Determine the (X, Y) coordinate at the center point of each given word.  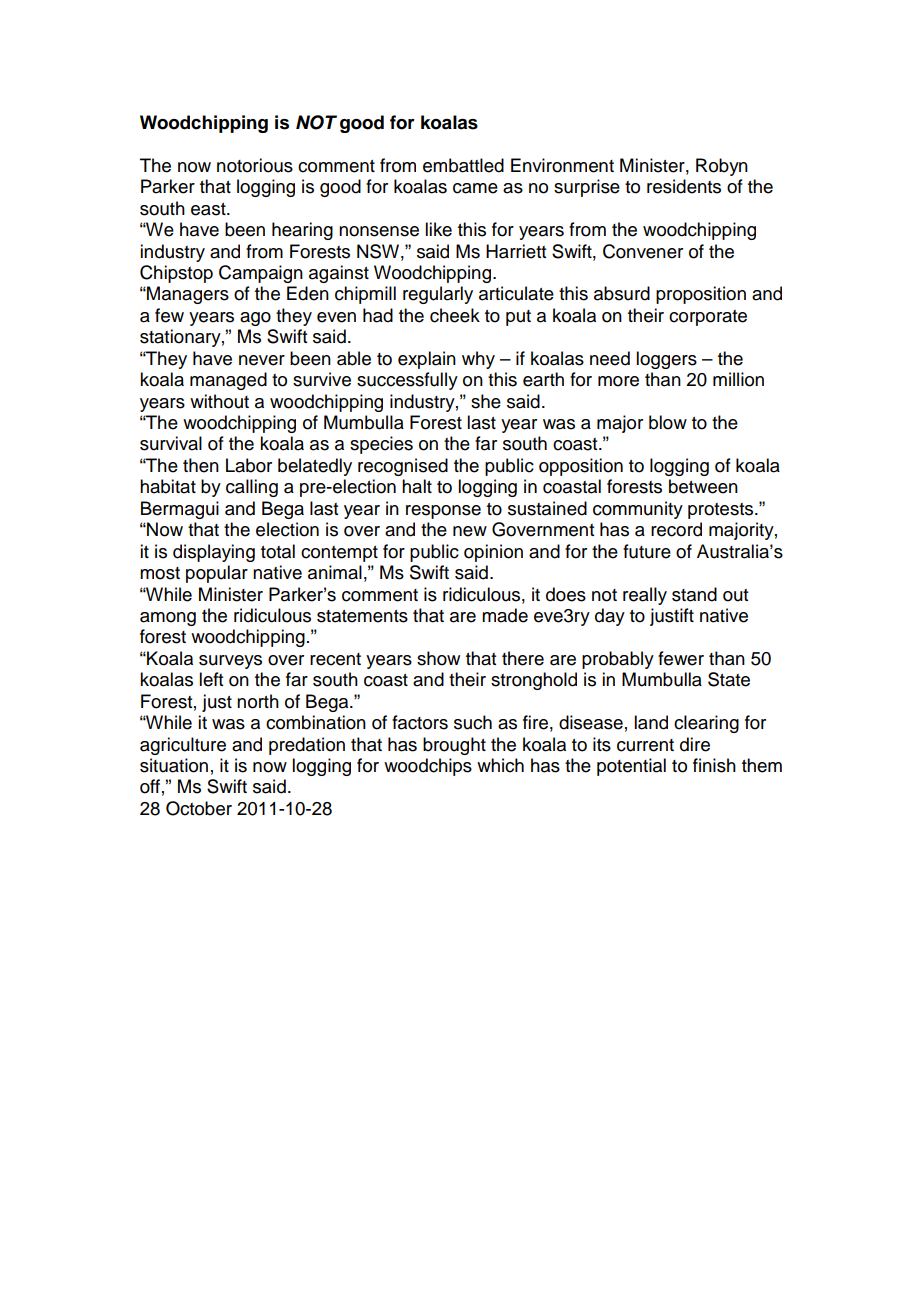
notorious (255, 165)
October (199, 808)
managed (228, 381)
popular (217, 574)
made (505, 615)
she (486, 401)
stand (694, 594)
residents (684, 186)
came (475, 188)
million (738, 379)
